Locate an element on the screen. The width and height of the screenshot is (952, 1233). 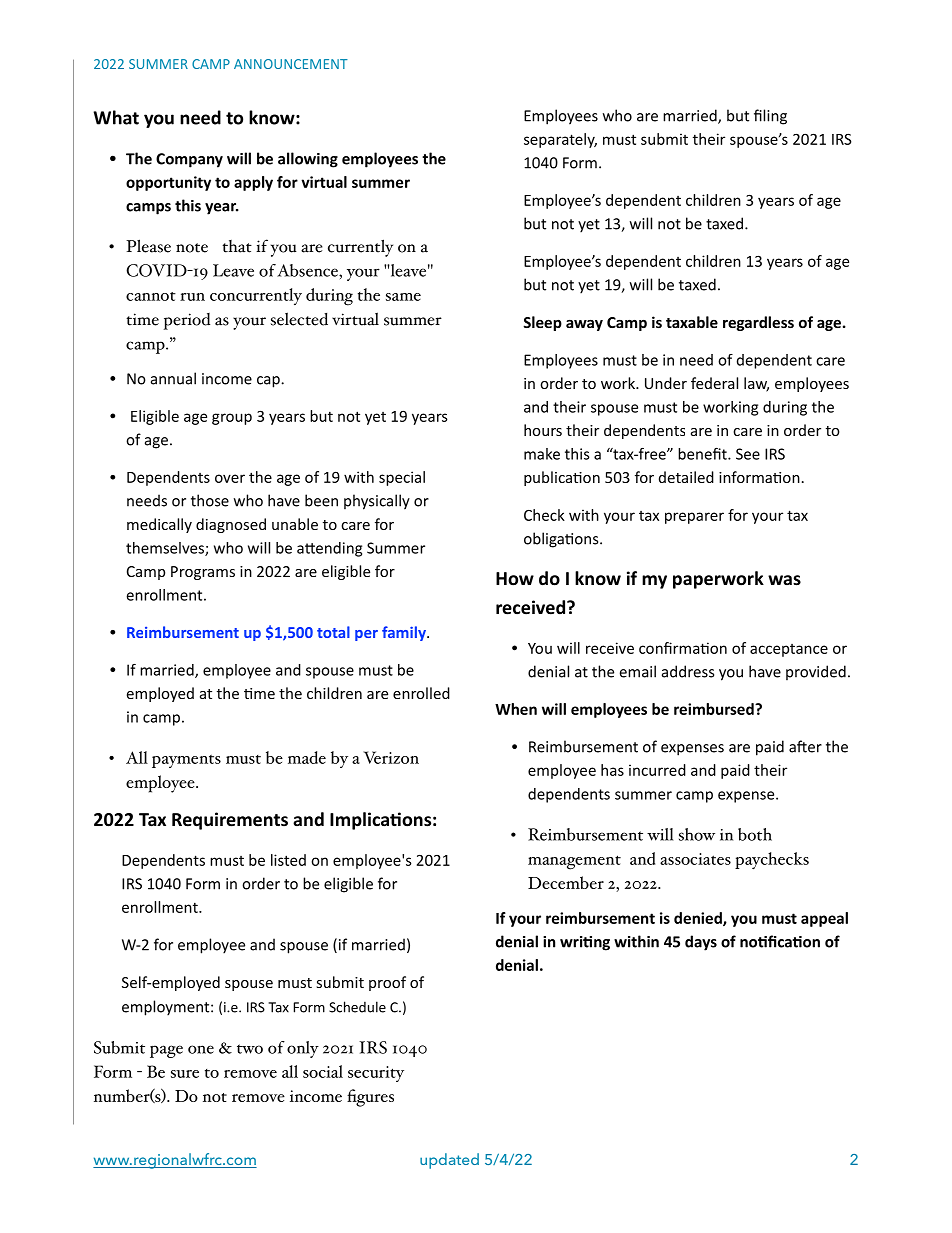
sure is located at coordinates (185, 1074).
